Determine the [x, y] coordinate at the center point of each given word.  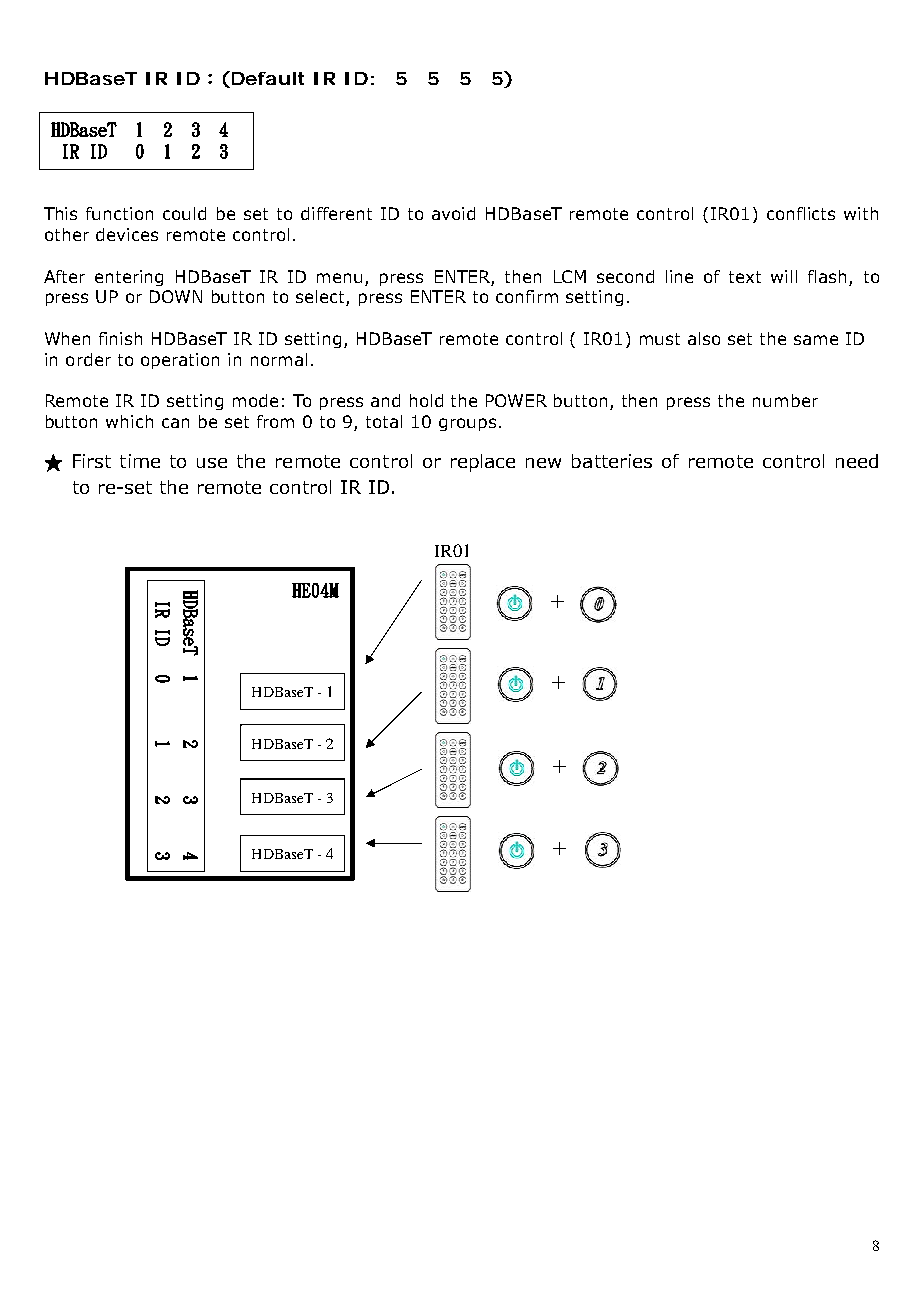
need [857, 461]
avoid [453, 213]
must [660, 339]
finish [120, 338]
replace [483, 463]
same [816, 340]
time [140, 461]
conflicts [801, 213]
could [184, 213]
